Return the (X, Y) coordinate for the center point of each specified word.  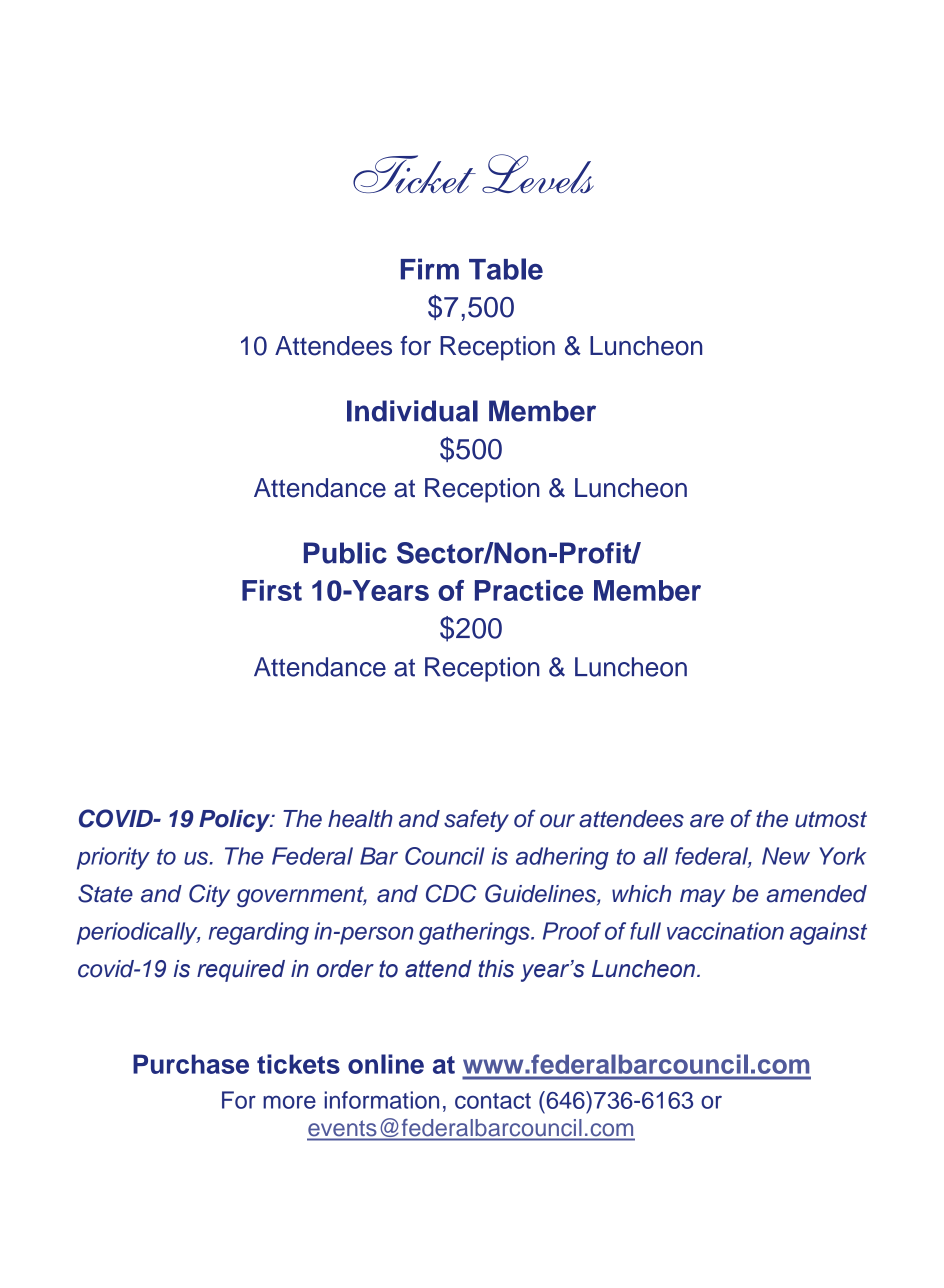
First (272, 590)
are (707, 821)
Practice (529, 590)
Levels (538, 173)
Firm (430, 269)
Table (506, 269)
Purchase (191, 1064)
